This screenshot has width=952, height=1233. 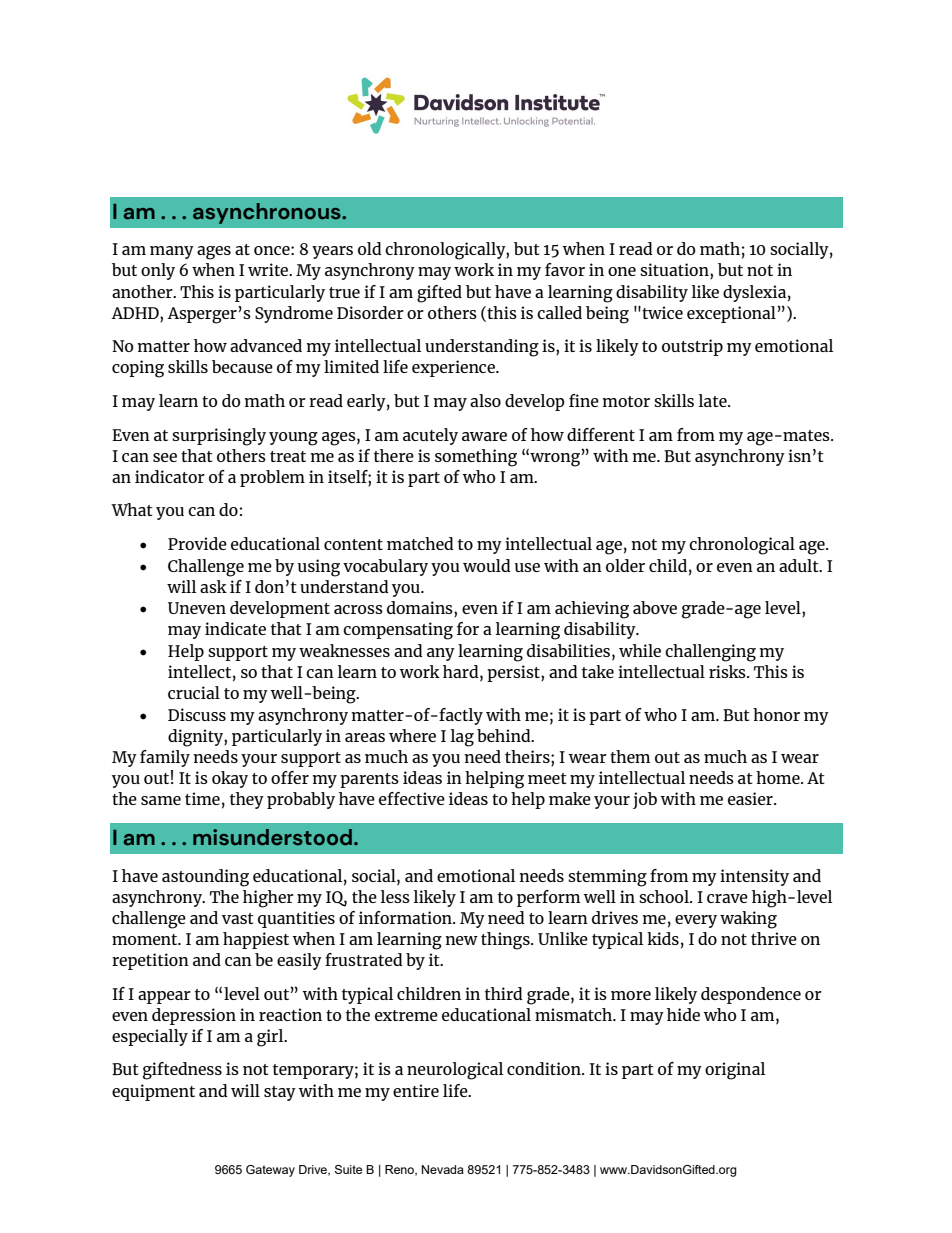 I want to click on situation, so click(x=675, y=271).
